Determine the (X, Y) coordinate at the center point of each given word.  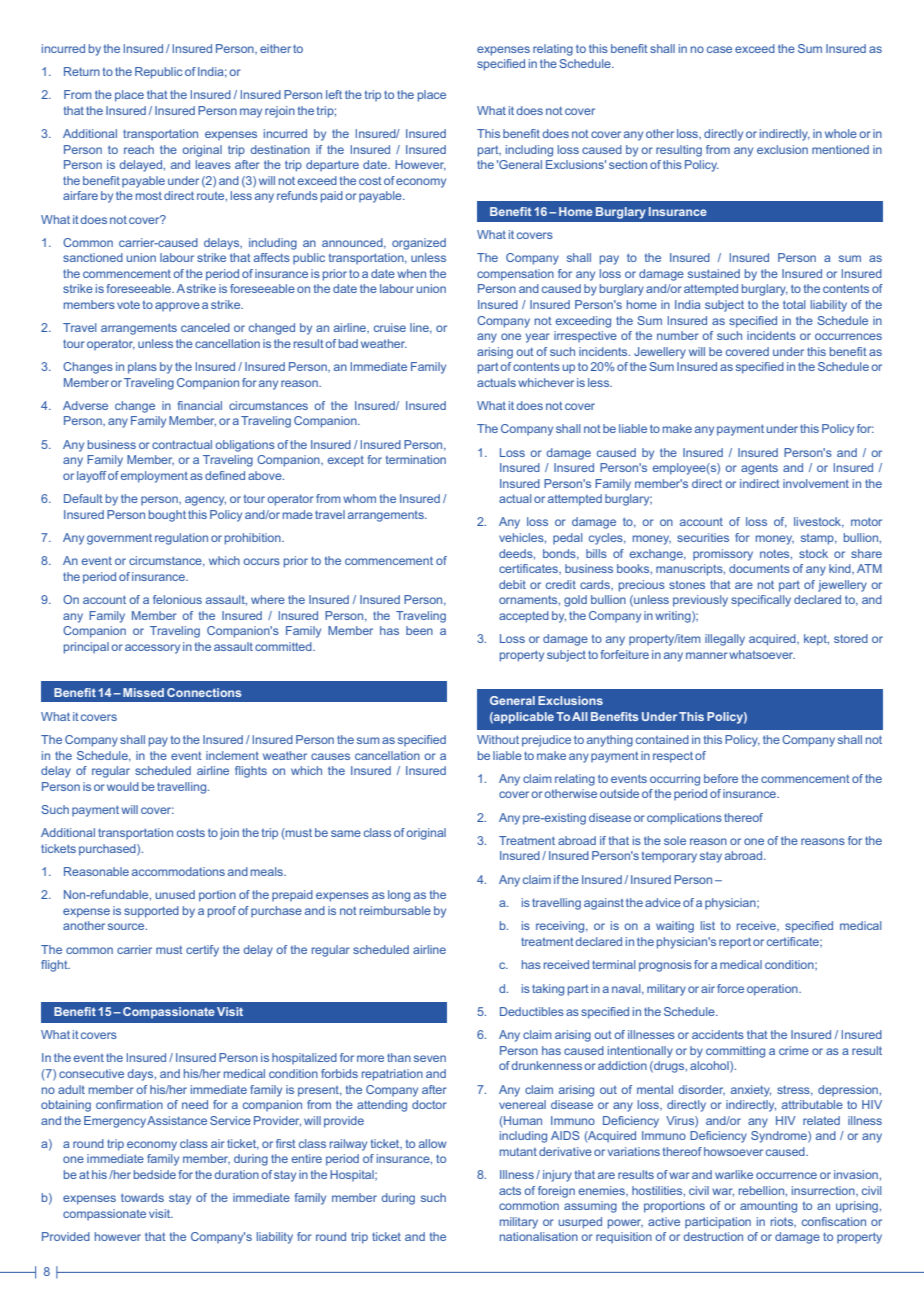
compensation (515, 275)
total (794, 304)
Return (82, 71)
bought (167, 516)
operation (773, 990)
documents (759, 568)
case (719, 49)
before (721, 778)
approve (177, 306)
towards (142, 1197)
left (334, 94)
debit (512, 584)
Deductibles (532, 1011)
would (123, 786)
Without (498, 739)
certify (202, 951)
